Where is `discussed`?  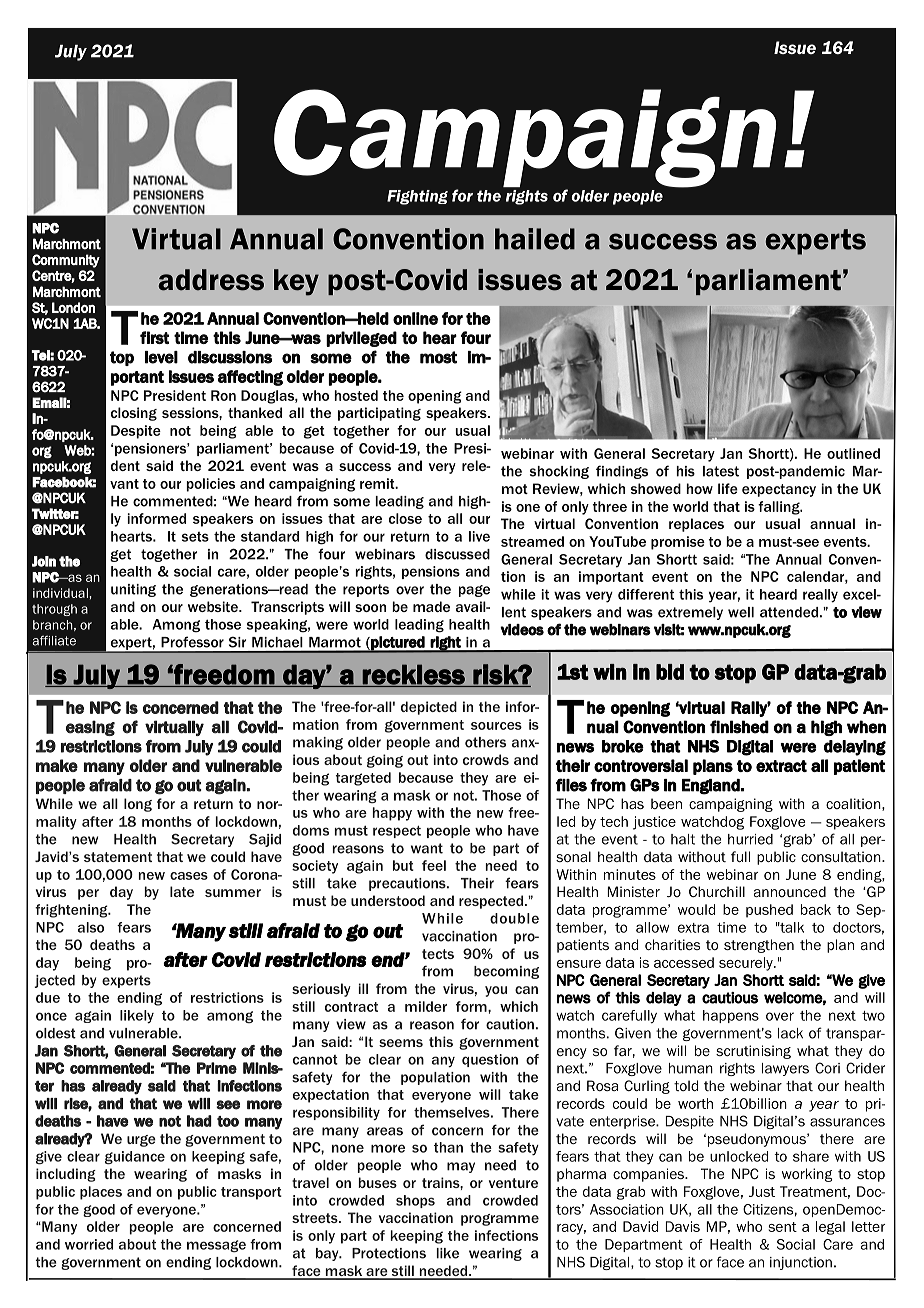
discussed is located at coordinates (457, 554).
